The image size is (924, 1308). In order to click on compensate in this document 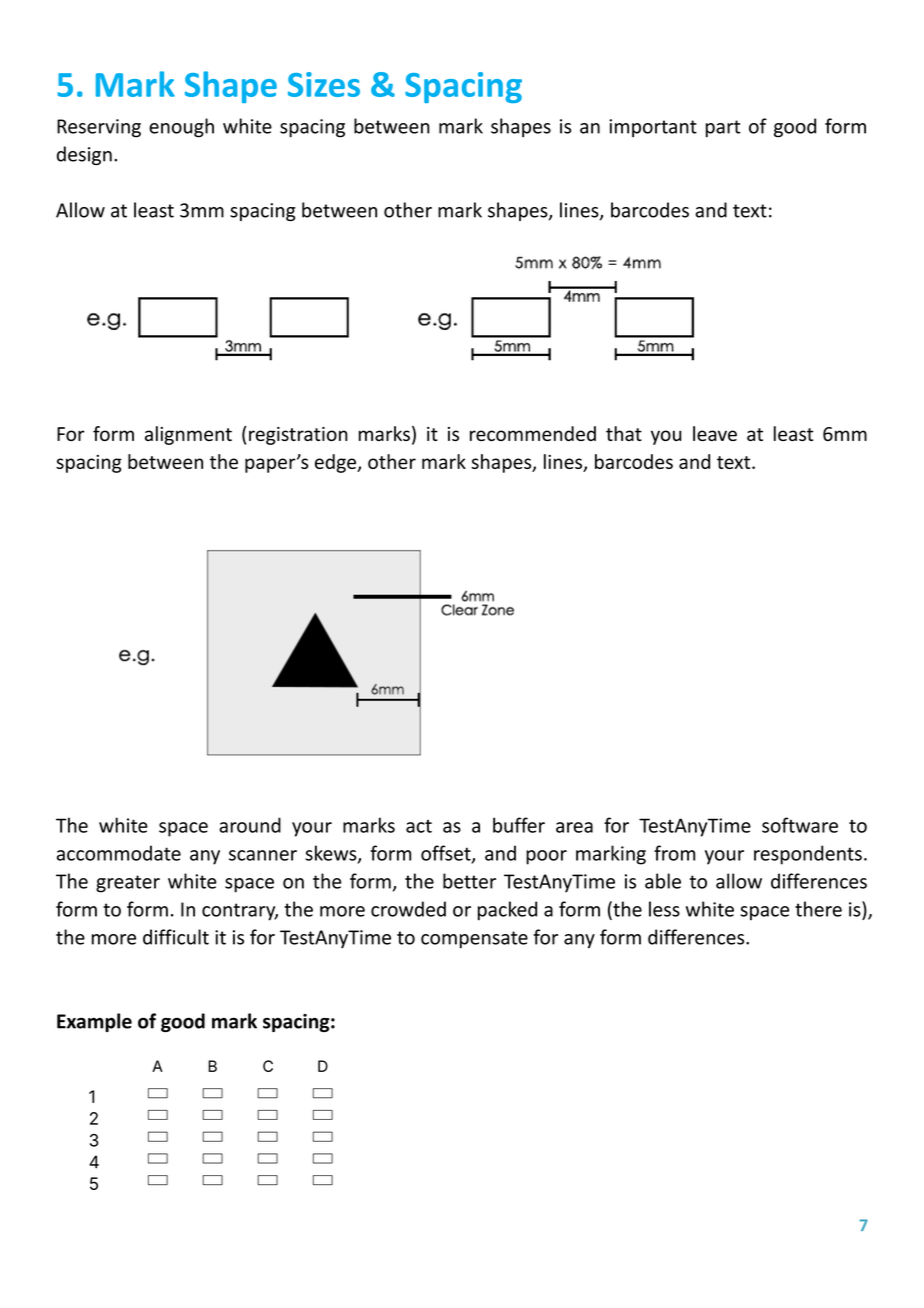, I will do `click(474, 939)`.
